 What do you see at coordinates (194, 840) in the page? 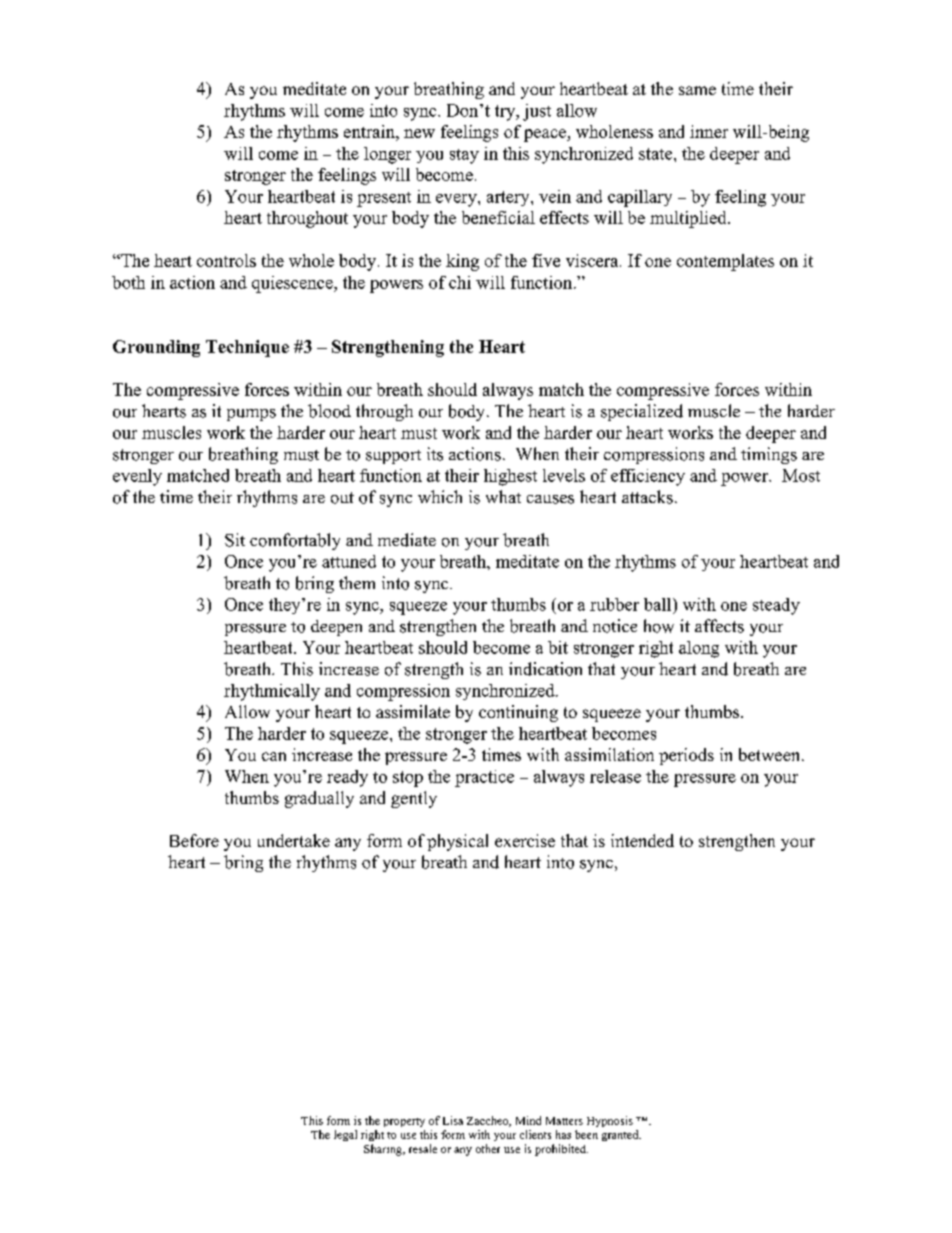
I see `Before` at bounding box center [194, 840].
